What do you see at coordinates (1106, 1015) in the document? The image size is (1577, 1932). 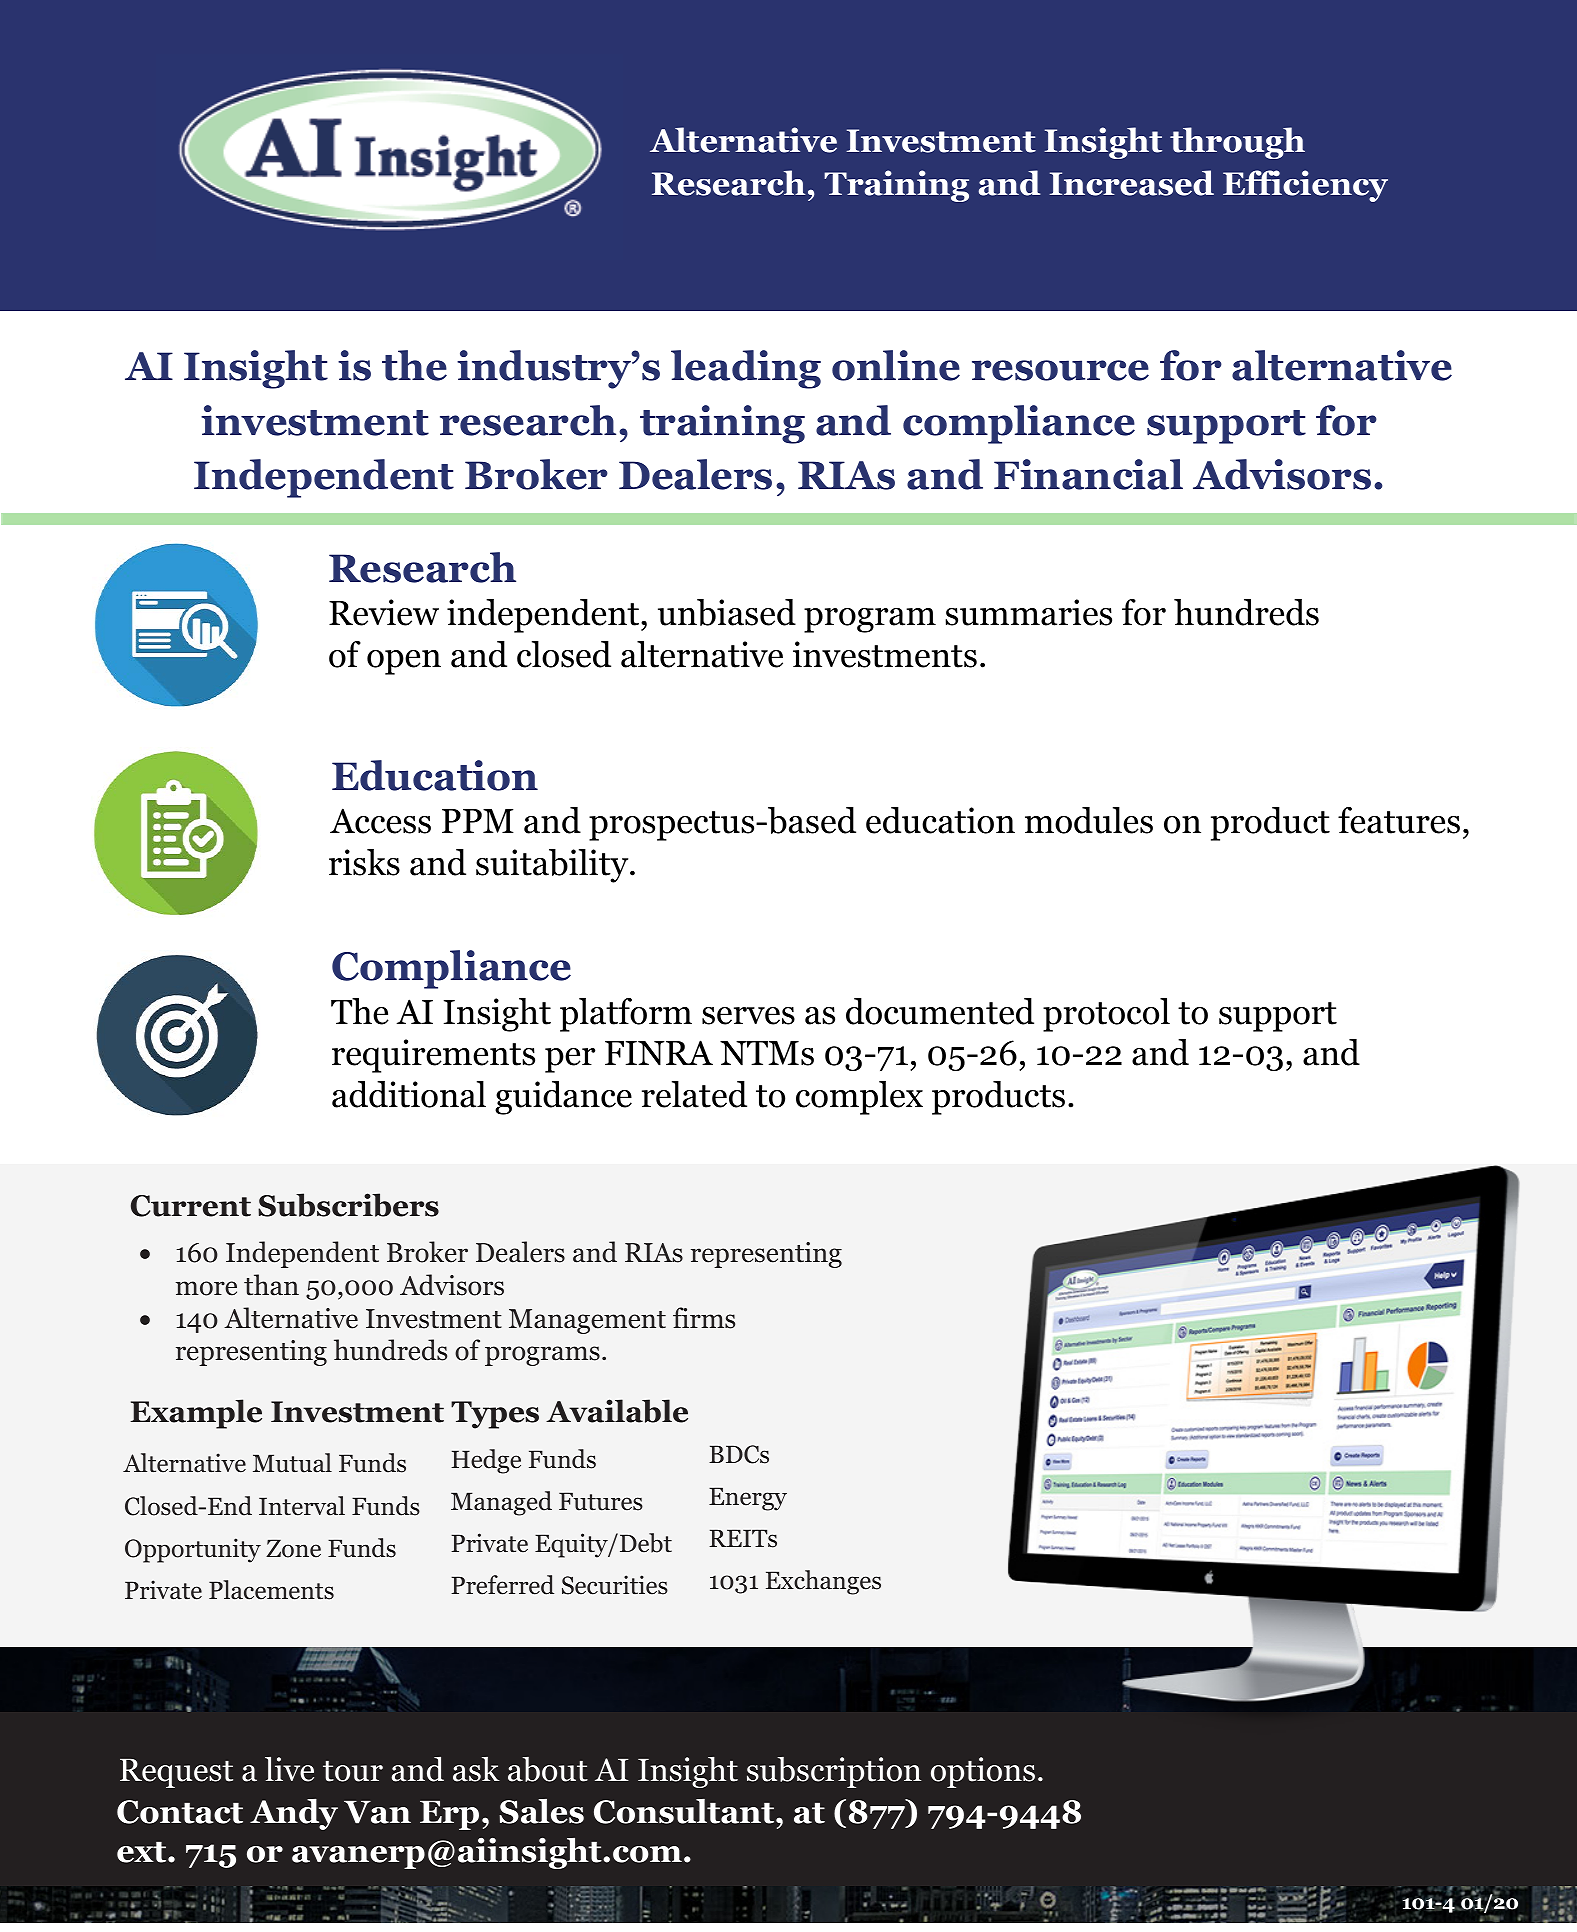 I see `protocol` at bounding box center [1106, 1015].
